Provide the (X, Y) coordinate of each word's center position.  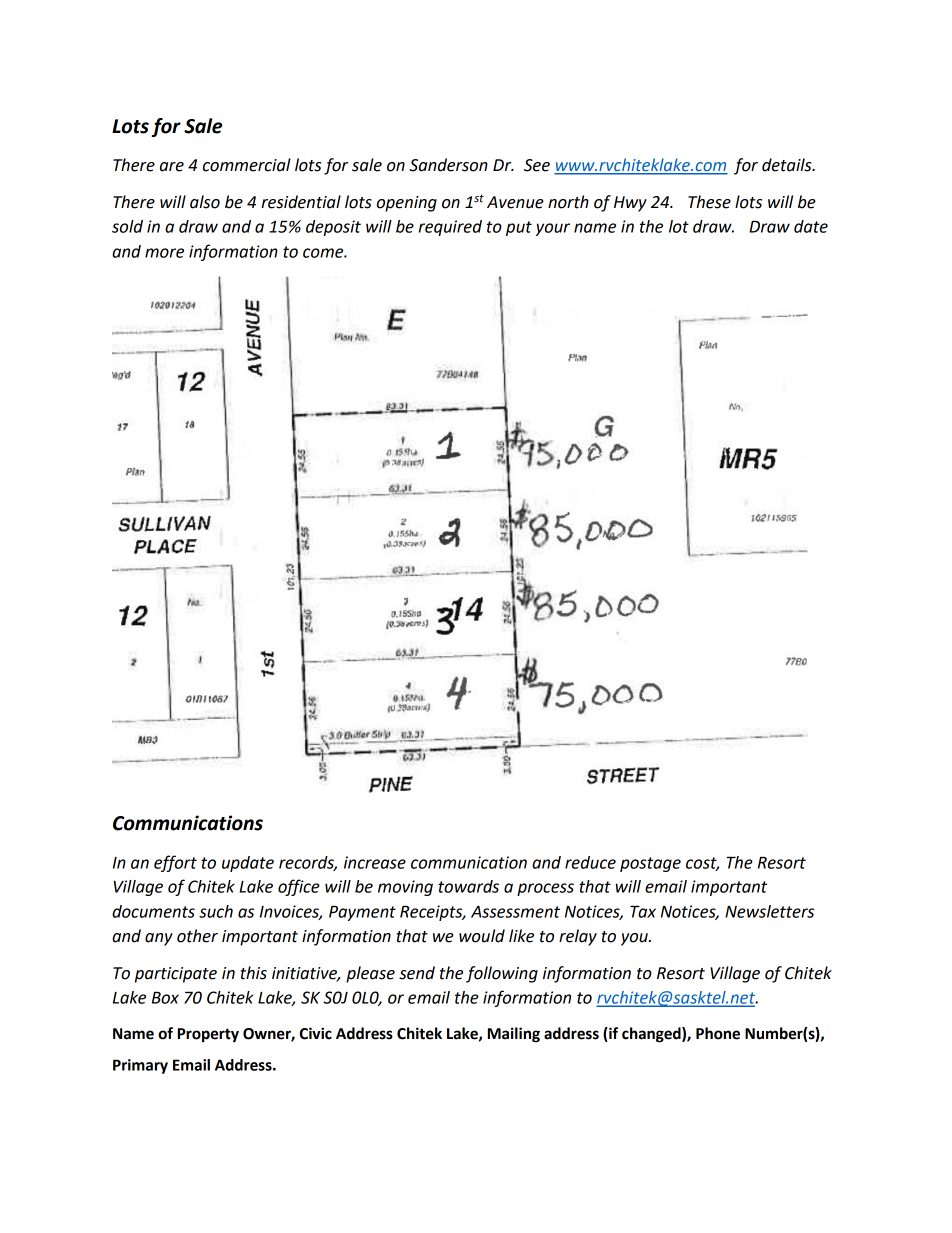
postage (650, 864)
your (553, 229)
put (519, 228)
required (450, 228)
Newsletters (769, 911)
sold (127, 226)
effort (175, 863)
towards (468, 886)
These (709, 202)
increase (375, 862)
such (216, 911)
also (205, 202)
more (164, 253)
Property (208, 1035)
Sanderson (448, 165)
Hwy (630, 204)
